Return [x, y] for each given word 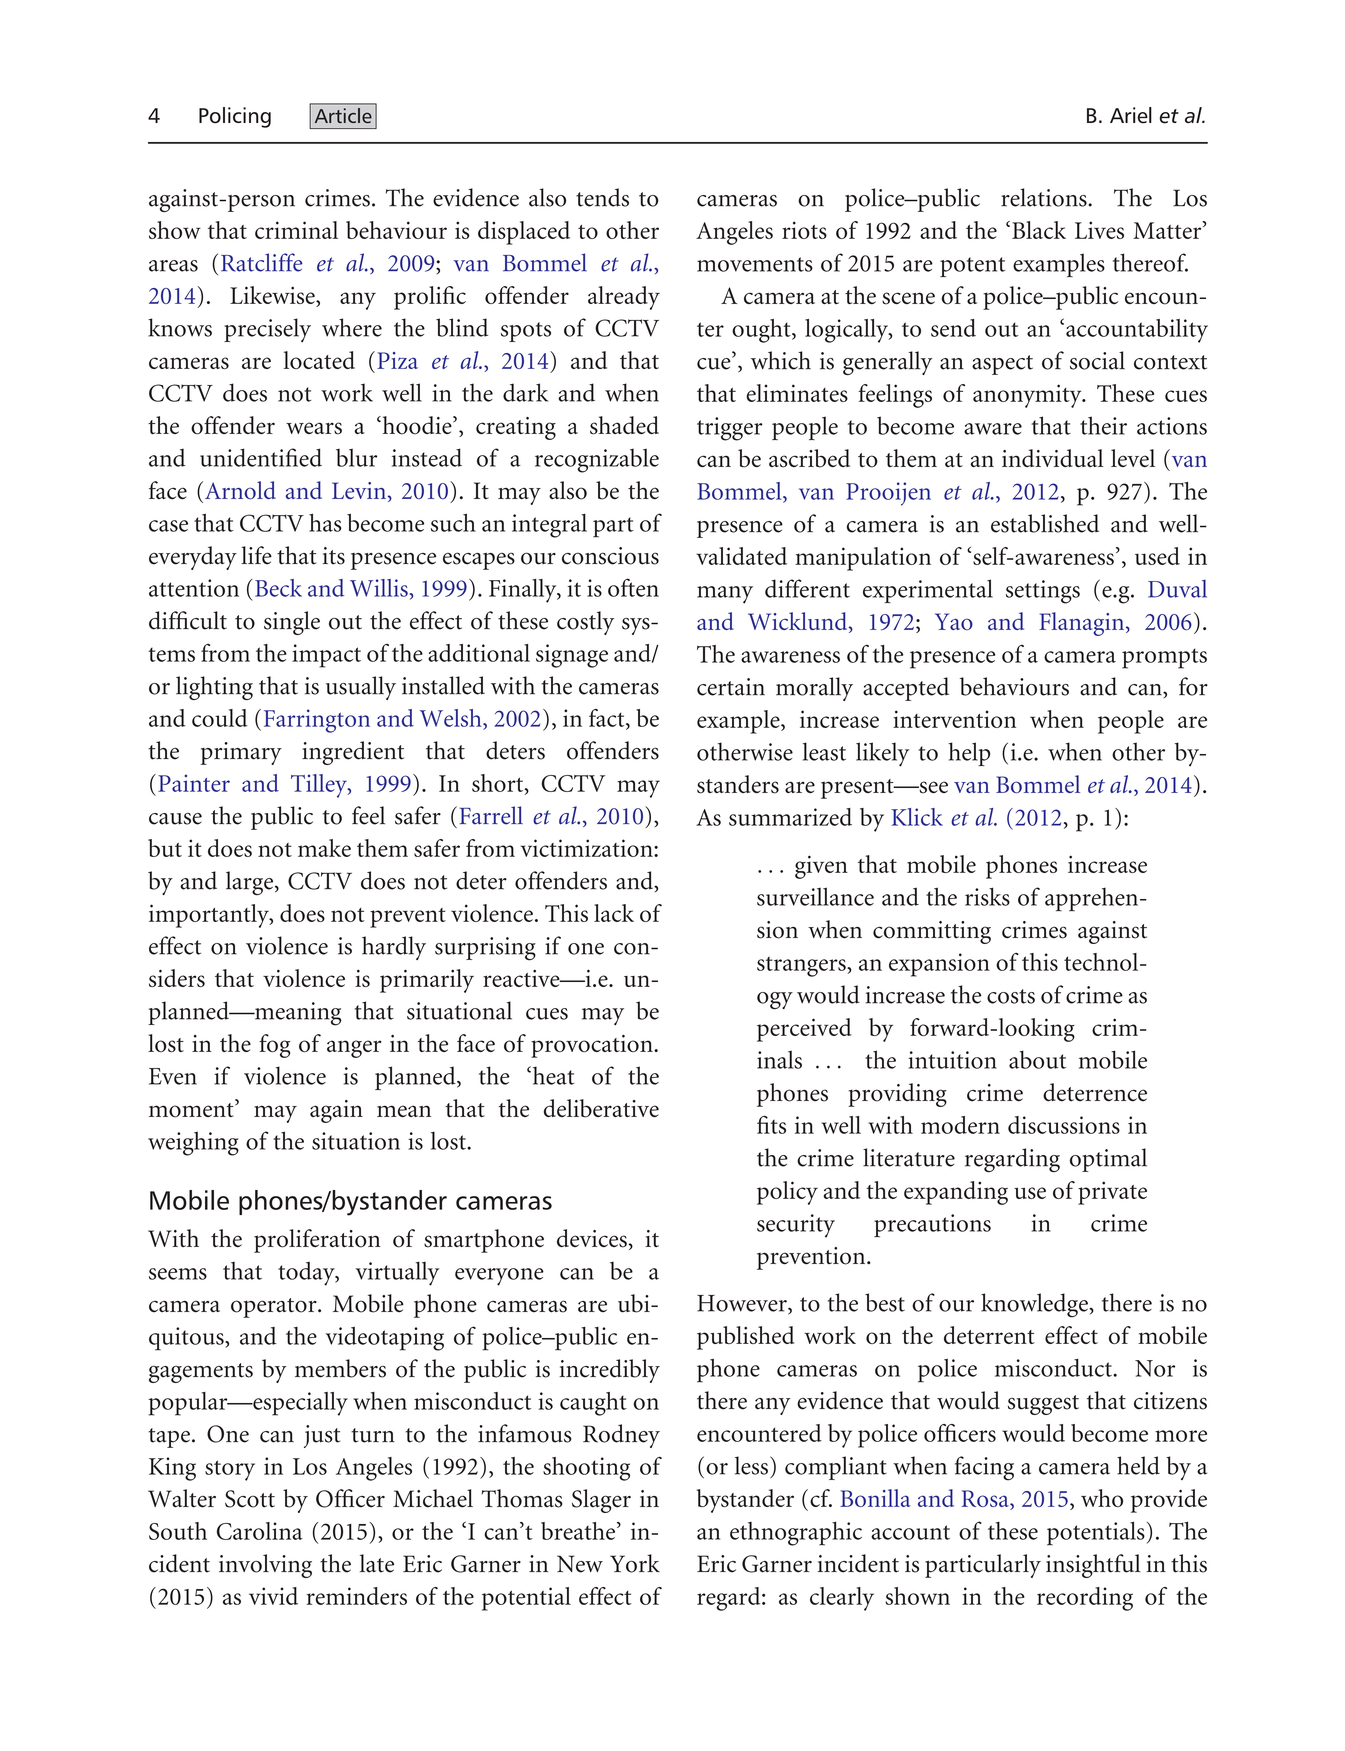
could [220, 718]
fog [274, 1046]
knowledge [1035, 1305]
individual [1053, 458]
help [969, 754]
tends [602, 197]
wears [314, 428]
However [743, 1304]
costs [1011, 996]
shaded [624, 425]
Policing [235, 117]
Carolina [260, 1531]
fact [608, 719]
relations [1045, 197]
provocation [593, 1046]
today [307, 1273]
